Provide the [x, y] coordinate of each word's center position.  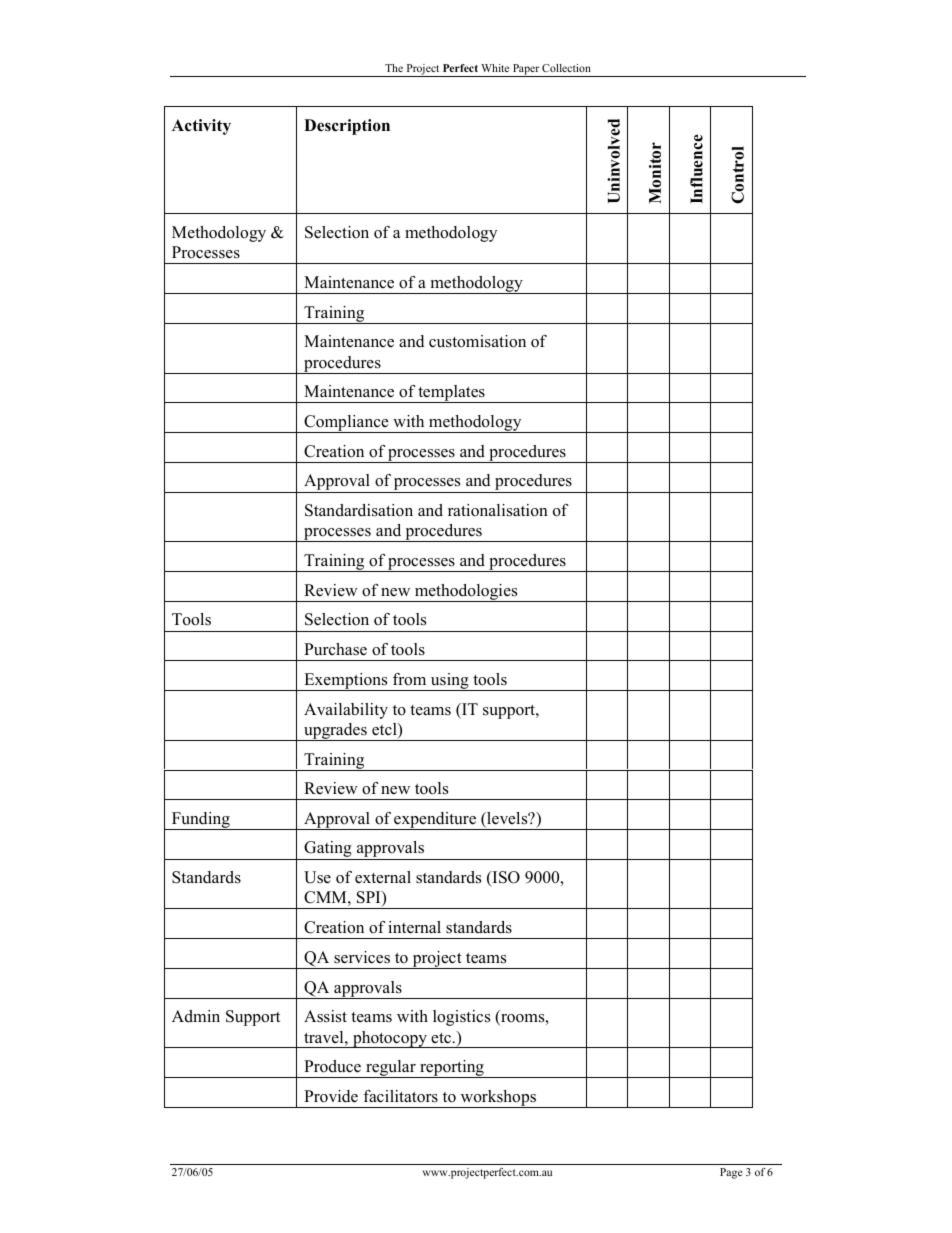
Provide [331, 1096]
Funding [201, 821]
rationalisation [498, 510]
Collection [566, 68]
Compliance [346, 424]
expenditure [435, 821]
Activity [201, 127]
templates [452, 394]
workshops [498, 1099]
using [449, 682]
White [495, 68]
